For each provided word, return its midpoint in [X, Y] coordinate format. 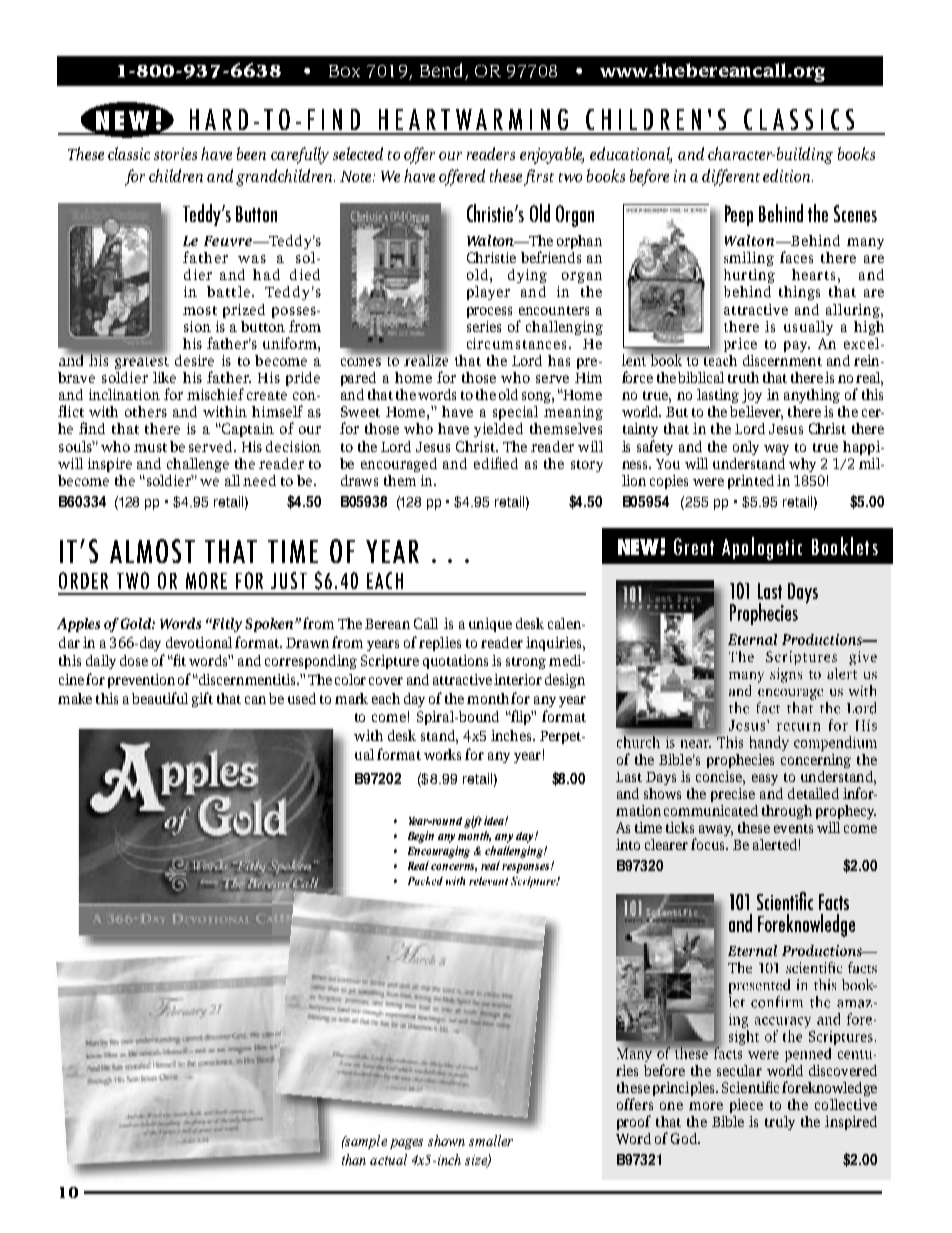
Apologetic [762, 548]
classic [129, 153]
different [731, 177]
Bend [441, 70]
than [354, 1159]
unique [490, 625]
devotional [199, 642]
